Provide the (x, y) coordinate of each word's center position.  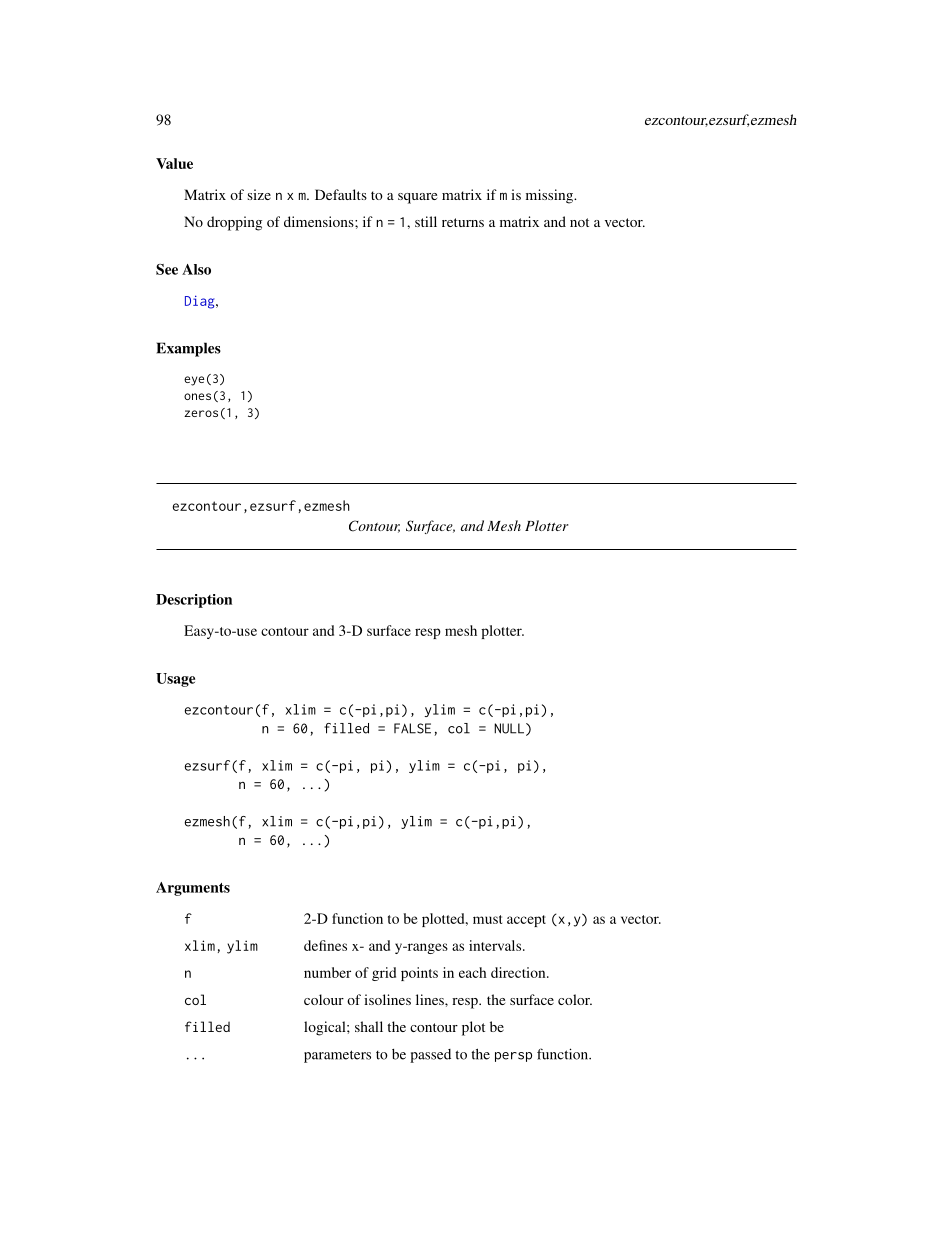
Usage (175, 680)
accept (526, 921)
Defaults (341, 194)
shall (369, 1026)
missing (551, 196)
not (579, 222)
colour (324, 999)
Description (194, 601)
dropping (234, 223)
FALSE (412, 728)
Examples (189, 349)
